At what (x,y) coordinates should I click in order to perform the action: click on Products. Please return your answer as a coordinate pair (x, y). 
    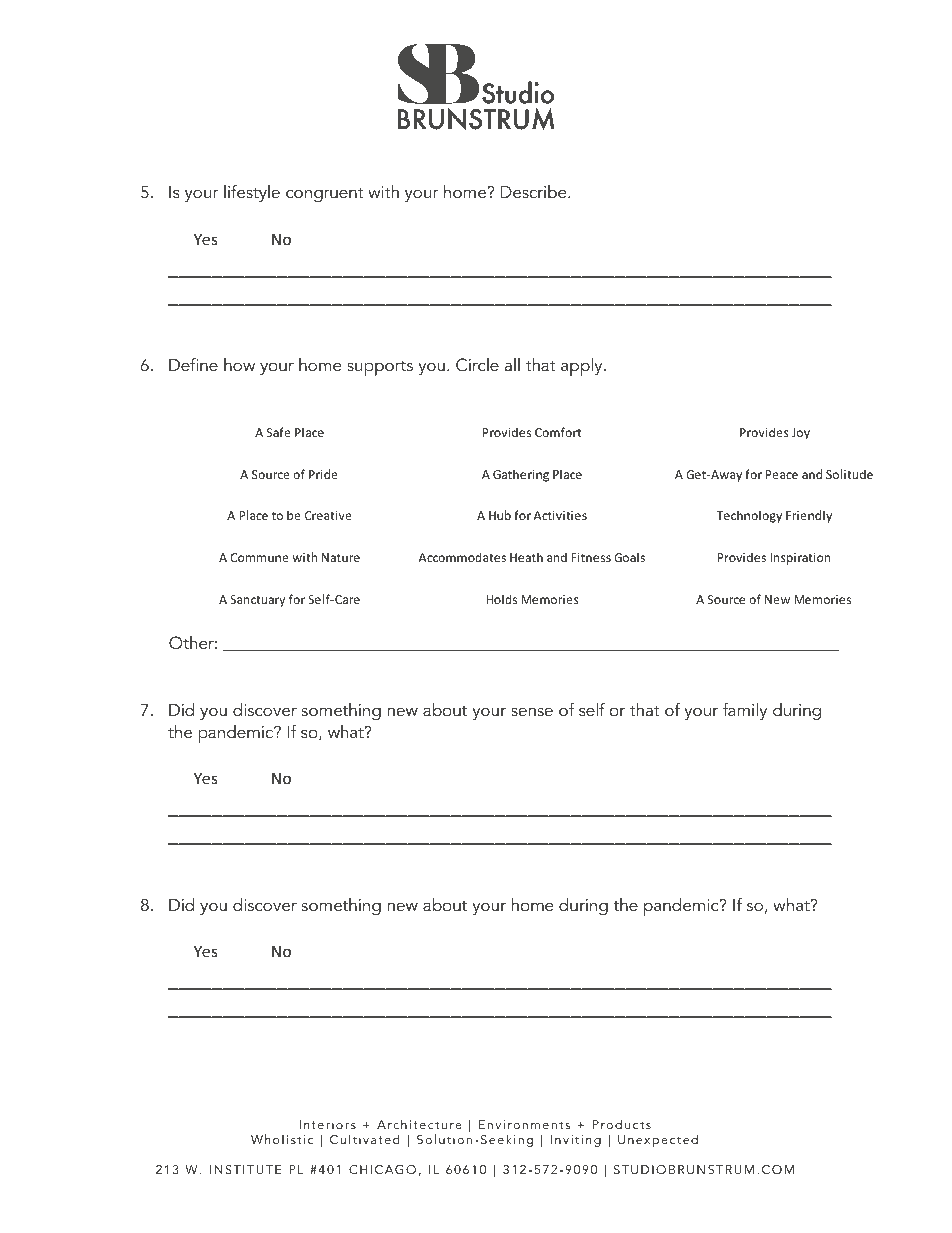
    Looking at the image, I should click on (622, 1124).
